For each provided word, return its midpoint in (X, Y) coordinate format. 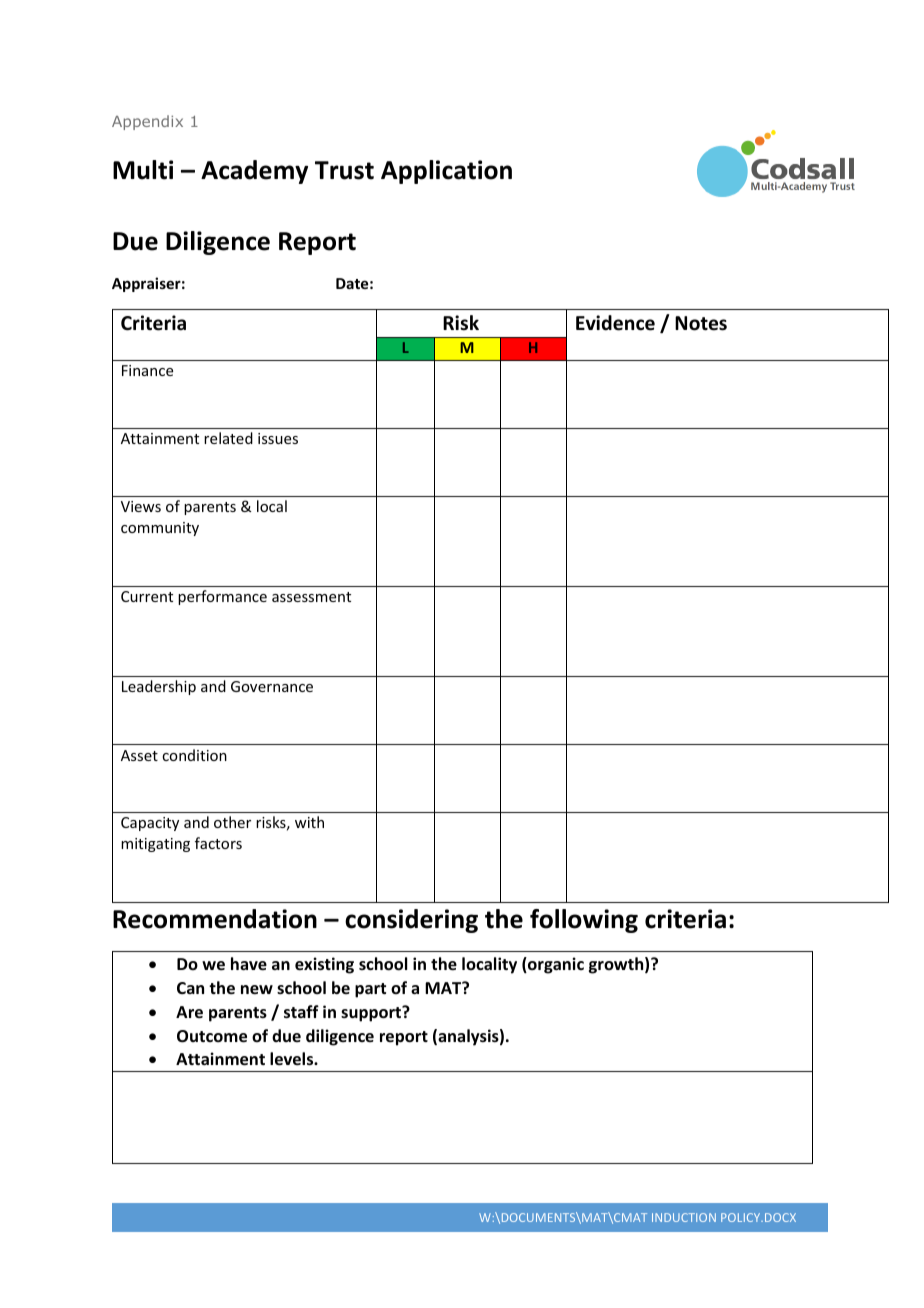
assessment (311, 597)
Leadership (159, 687)
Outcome (212, 1036)
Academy (254, 172)
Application (446, 172)
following (584, 921)
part (370, 990)
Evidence (615, 323)
